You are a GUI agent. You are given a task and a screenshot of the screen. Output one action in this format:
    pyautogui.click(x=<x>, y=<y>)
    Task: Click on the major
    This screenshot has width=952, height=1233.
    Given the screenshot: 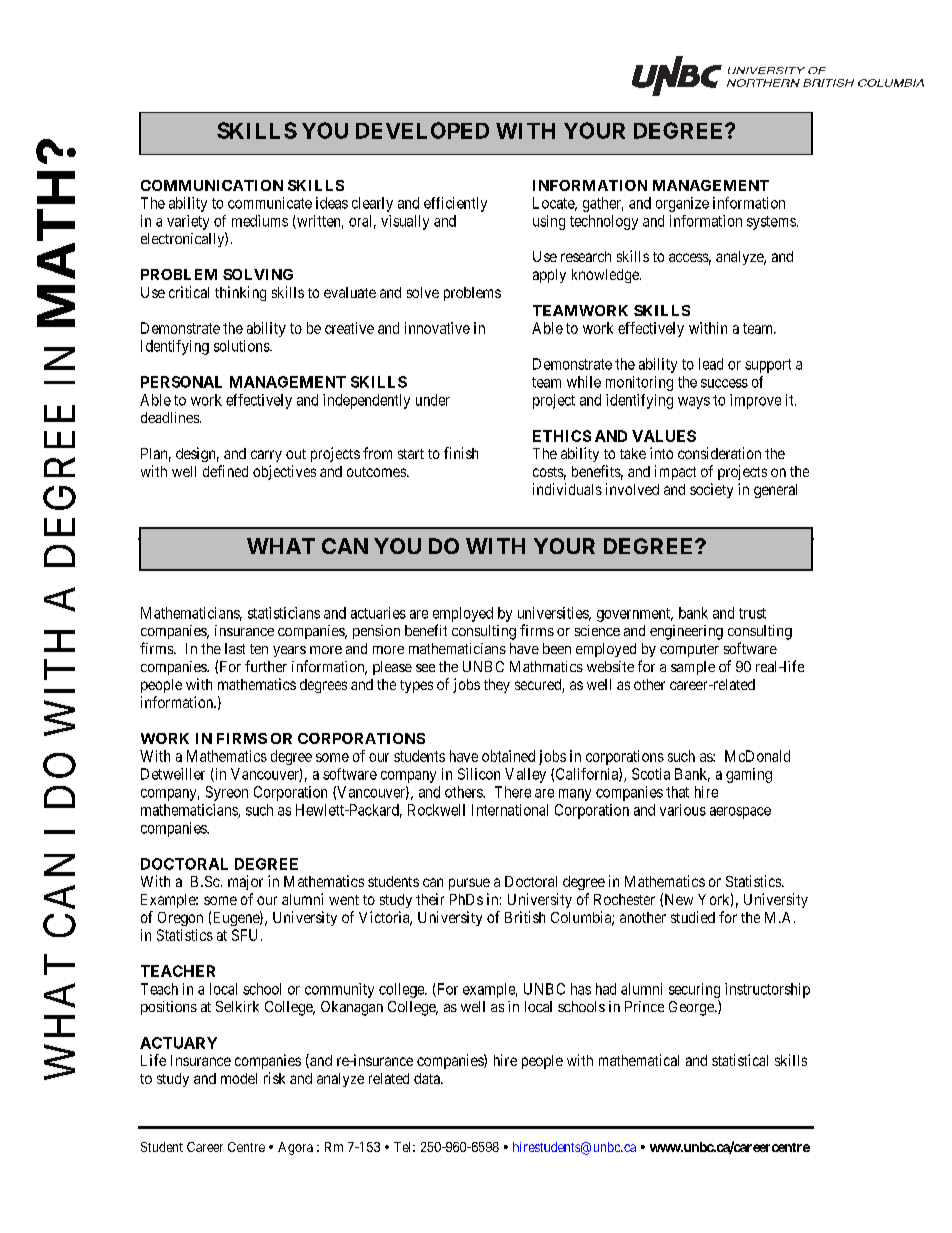 What is the action you would take?
    pyautogui.click(x=245, y=882)
